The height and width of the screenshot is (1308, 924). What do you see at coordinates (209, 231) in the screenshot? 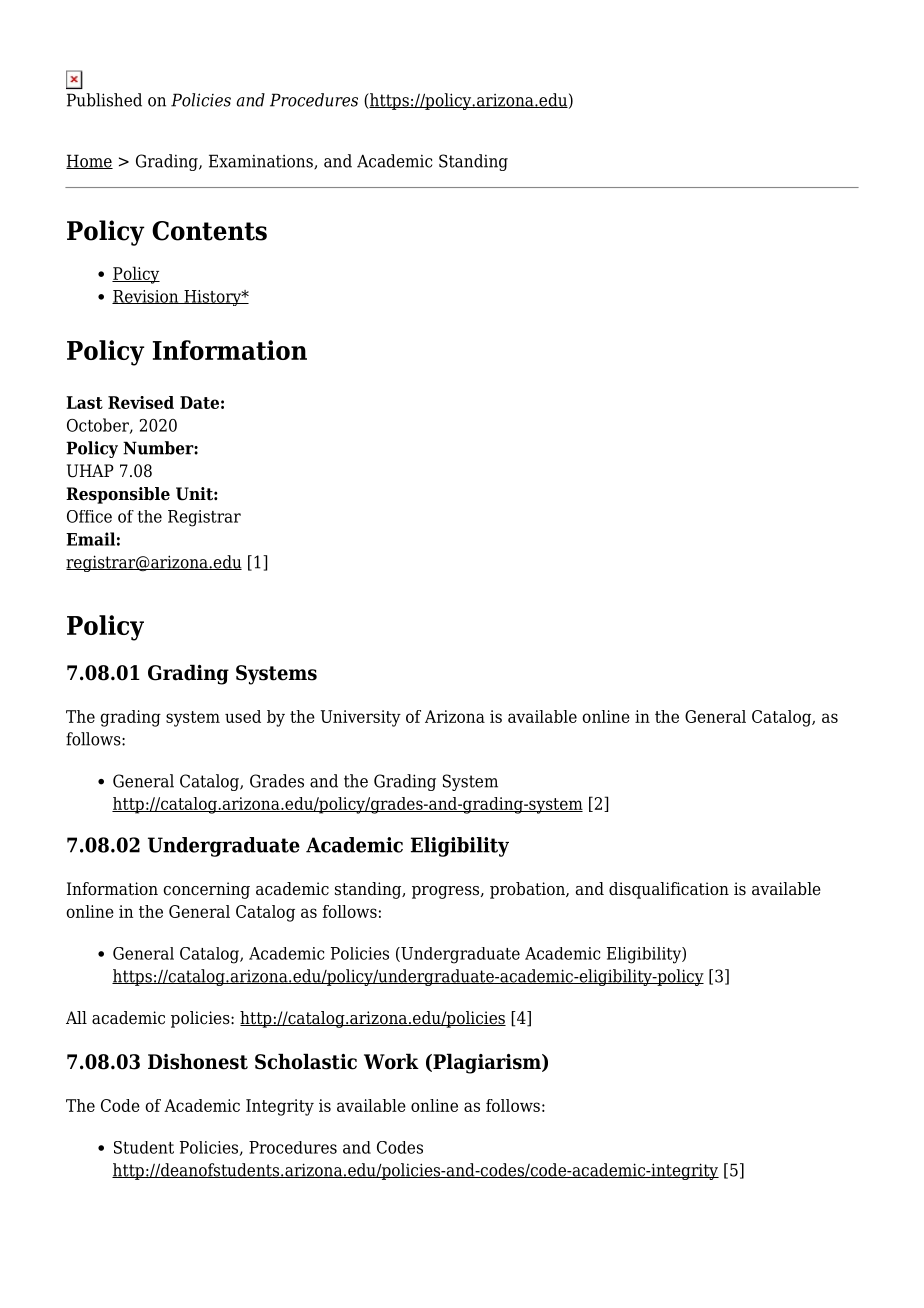
I see `Contents` at bounding box center [209, 231].
